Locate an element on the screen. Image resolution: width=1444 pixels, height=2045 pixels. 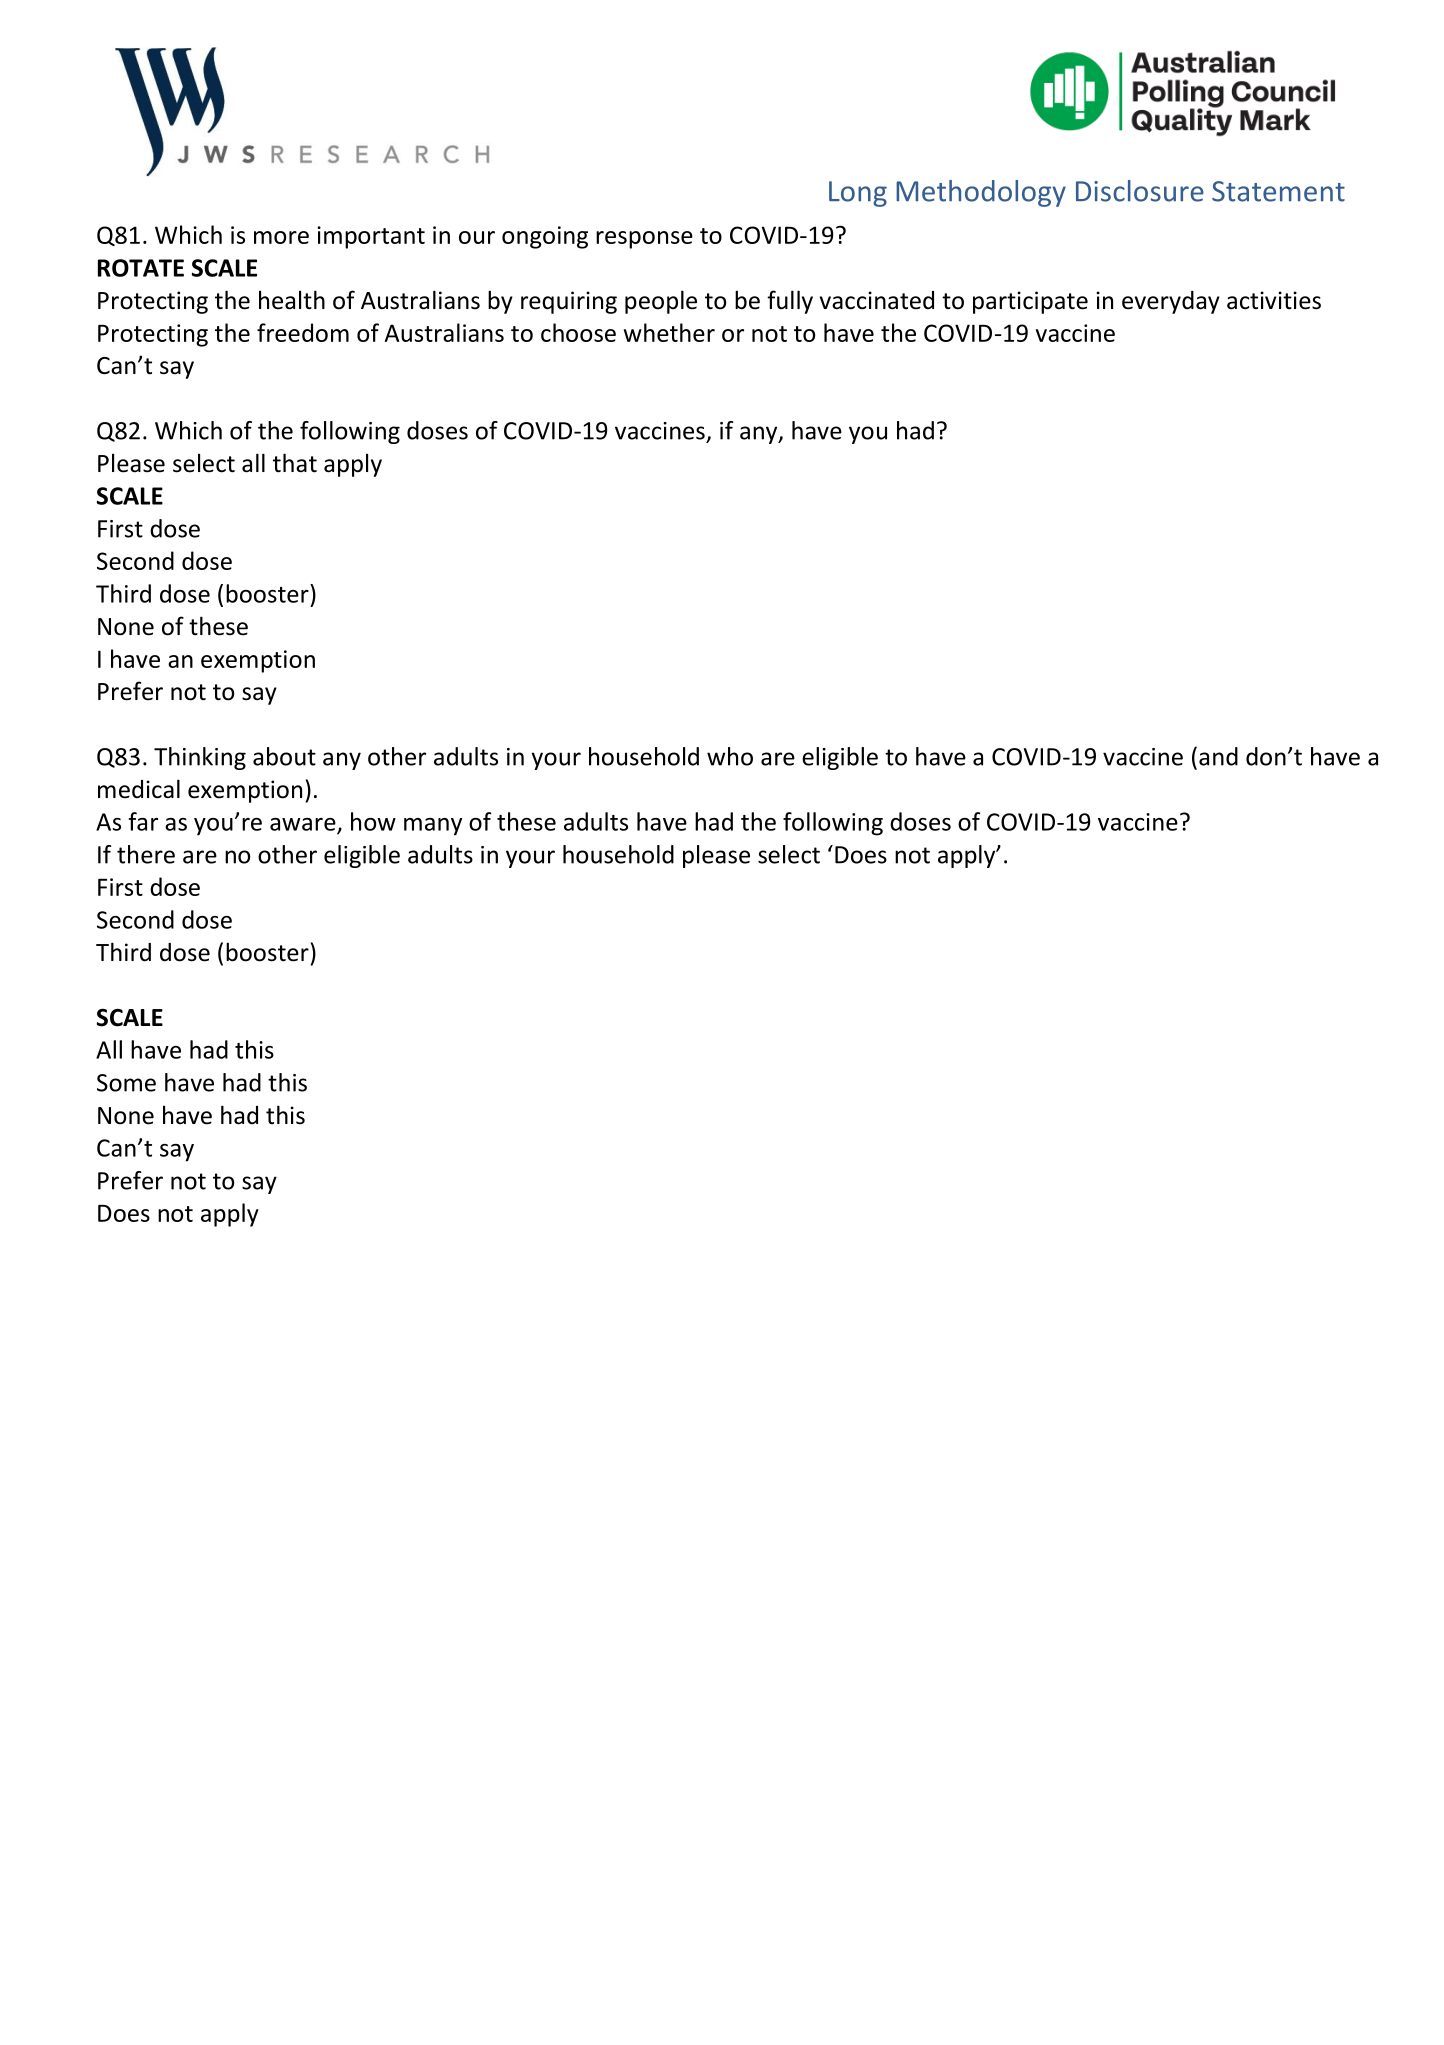
how is located at coordinates (373, 821).
